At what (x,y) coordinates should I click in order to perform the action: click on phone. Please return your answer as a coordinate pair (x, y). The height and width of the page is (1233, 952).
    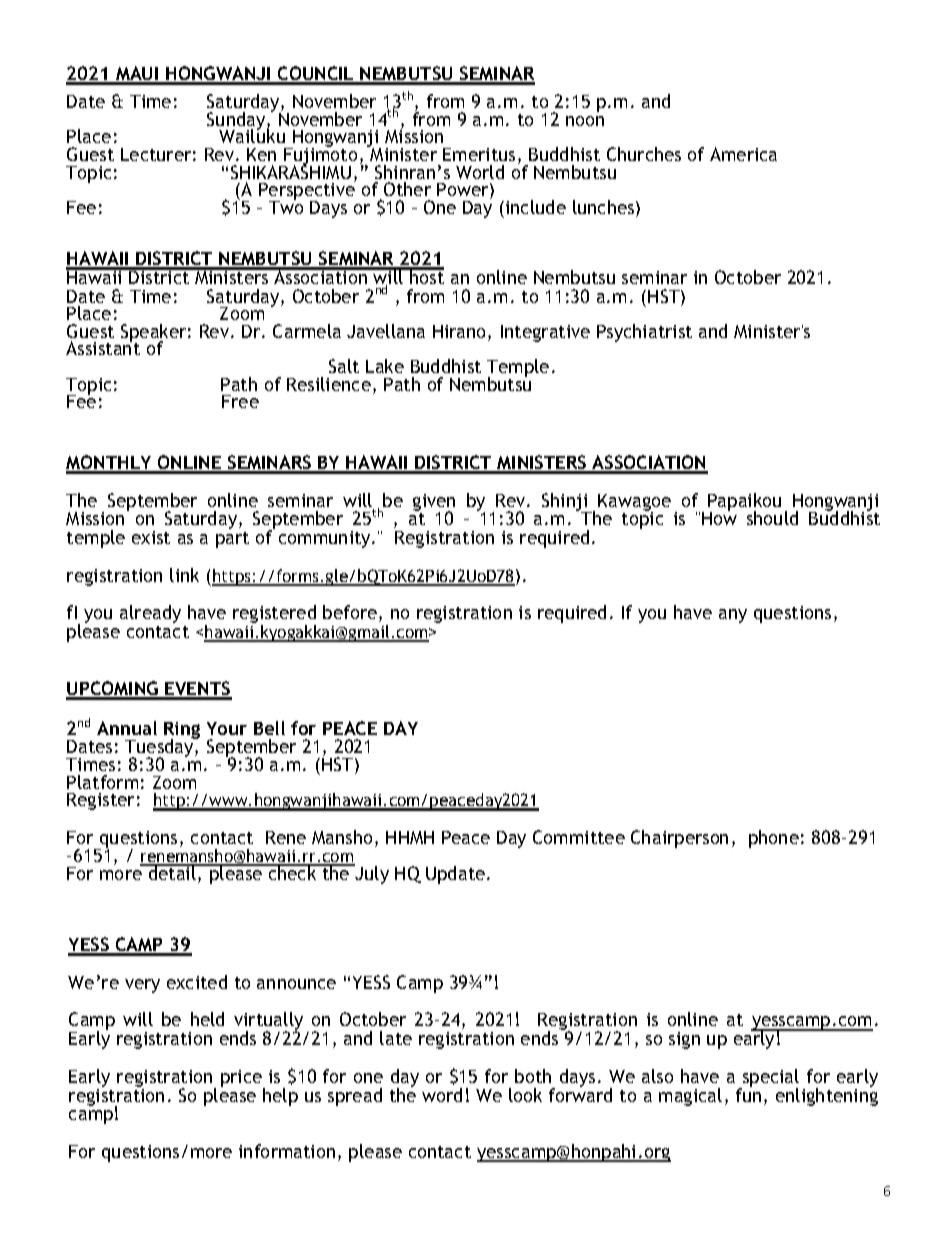
    Looking at the image, I should click on (774, 839).
